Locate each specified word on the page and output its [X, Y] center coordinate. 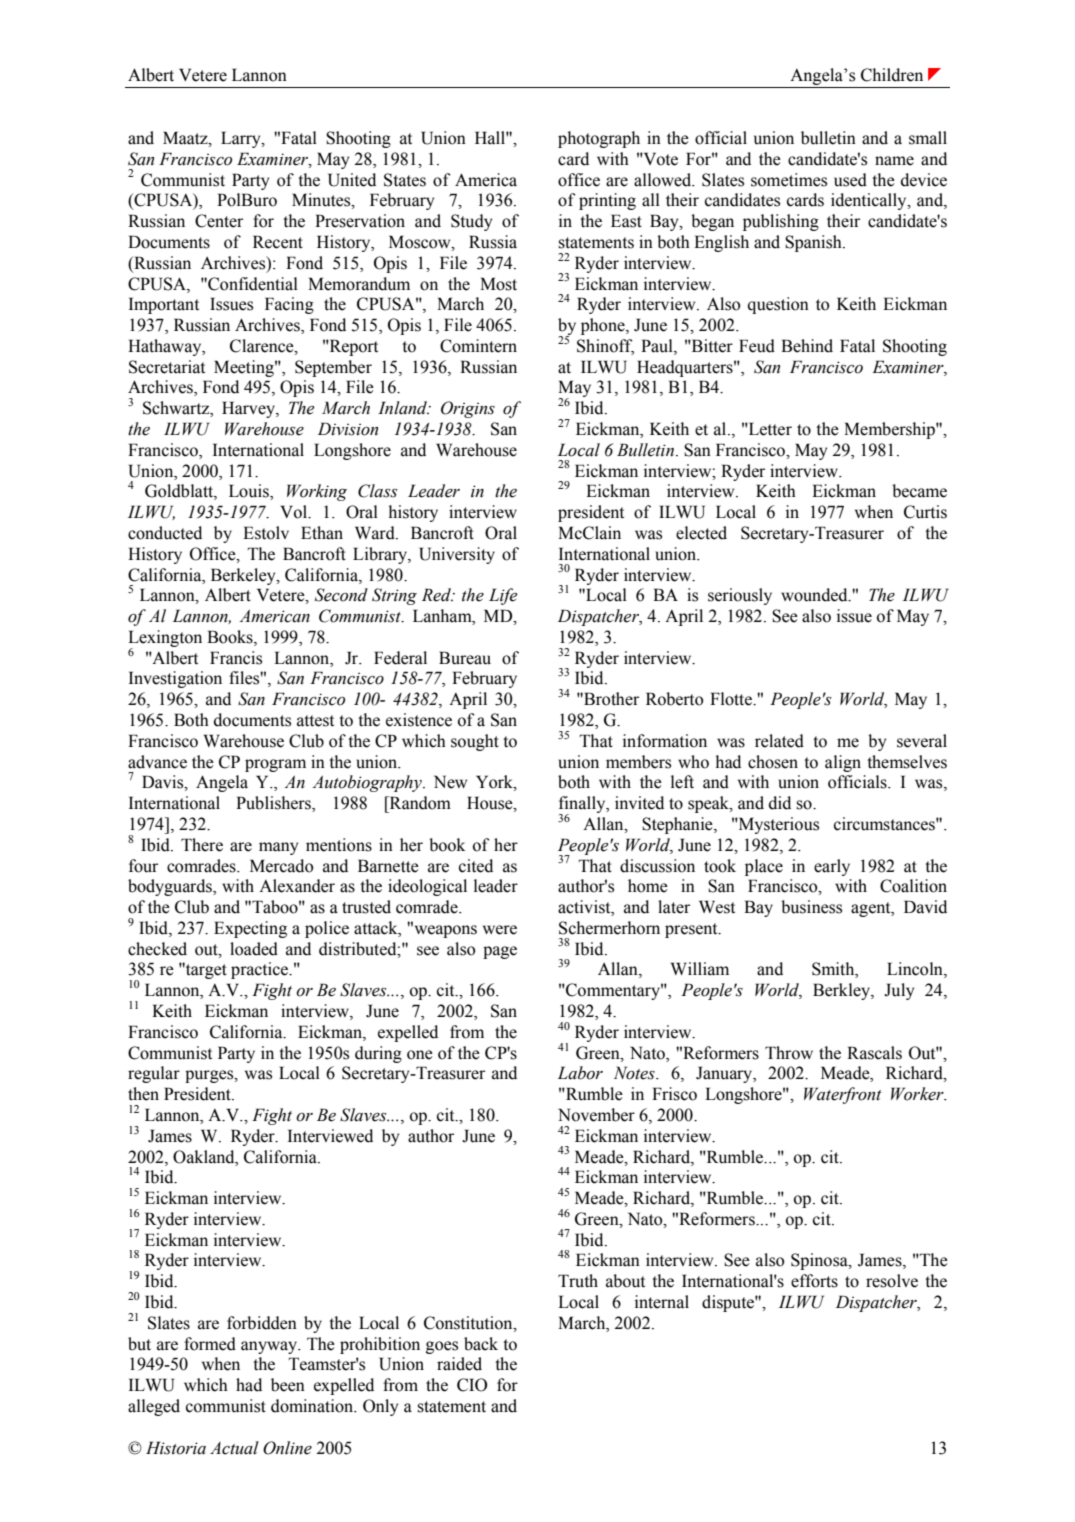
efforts [814, 1281]
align [843, 763]
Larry [242, 139]
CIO [472, 1385]
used [850, 180]
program [275, 765]
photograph [599, 139]
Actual [234, 1448]
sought [475, 742]
